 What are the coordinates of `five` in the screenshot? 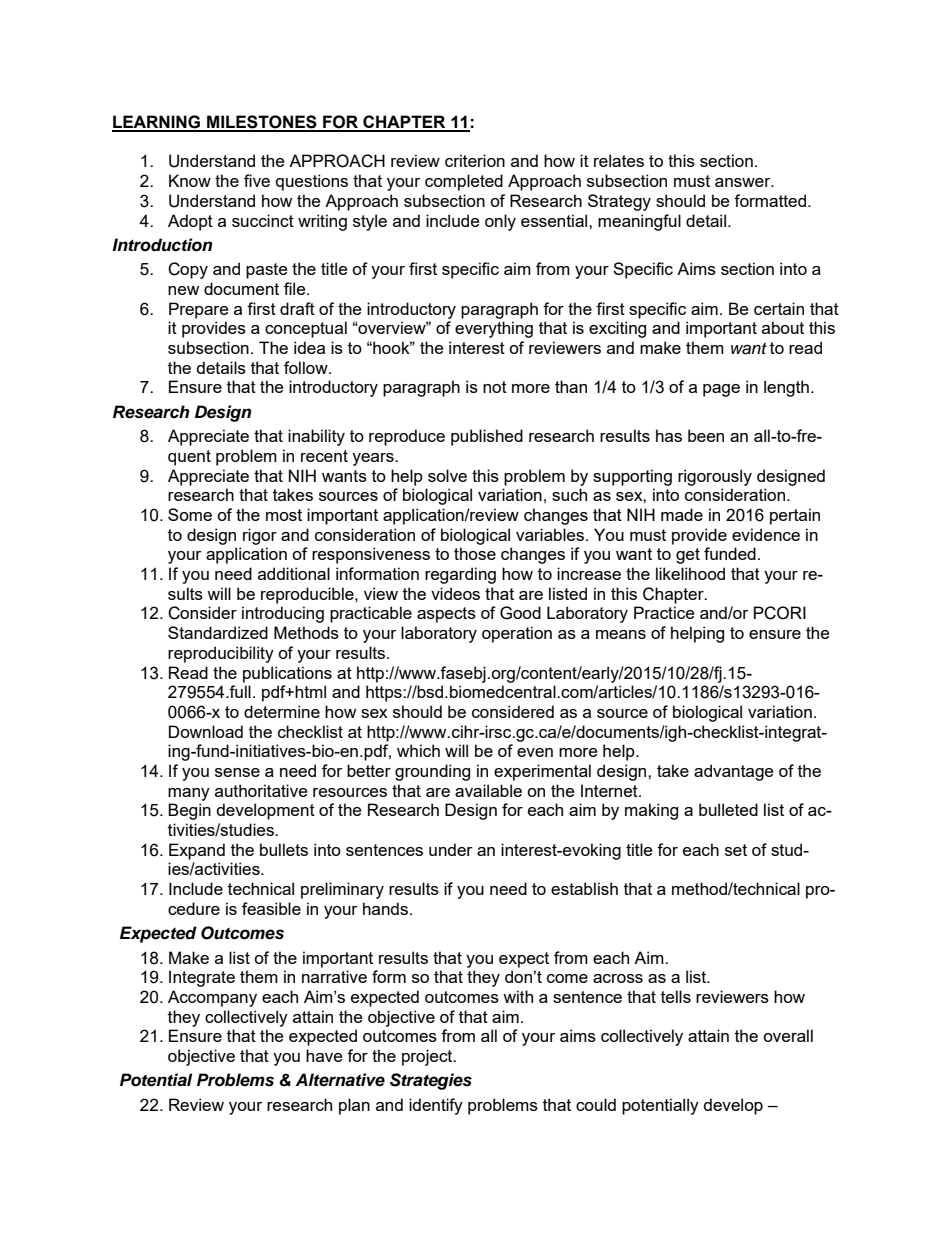 It's located at (257, 180).
